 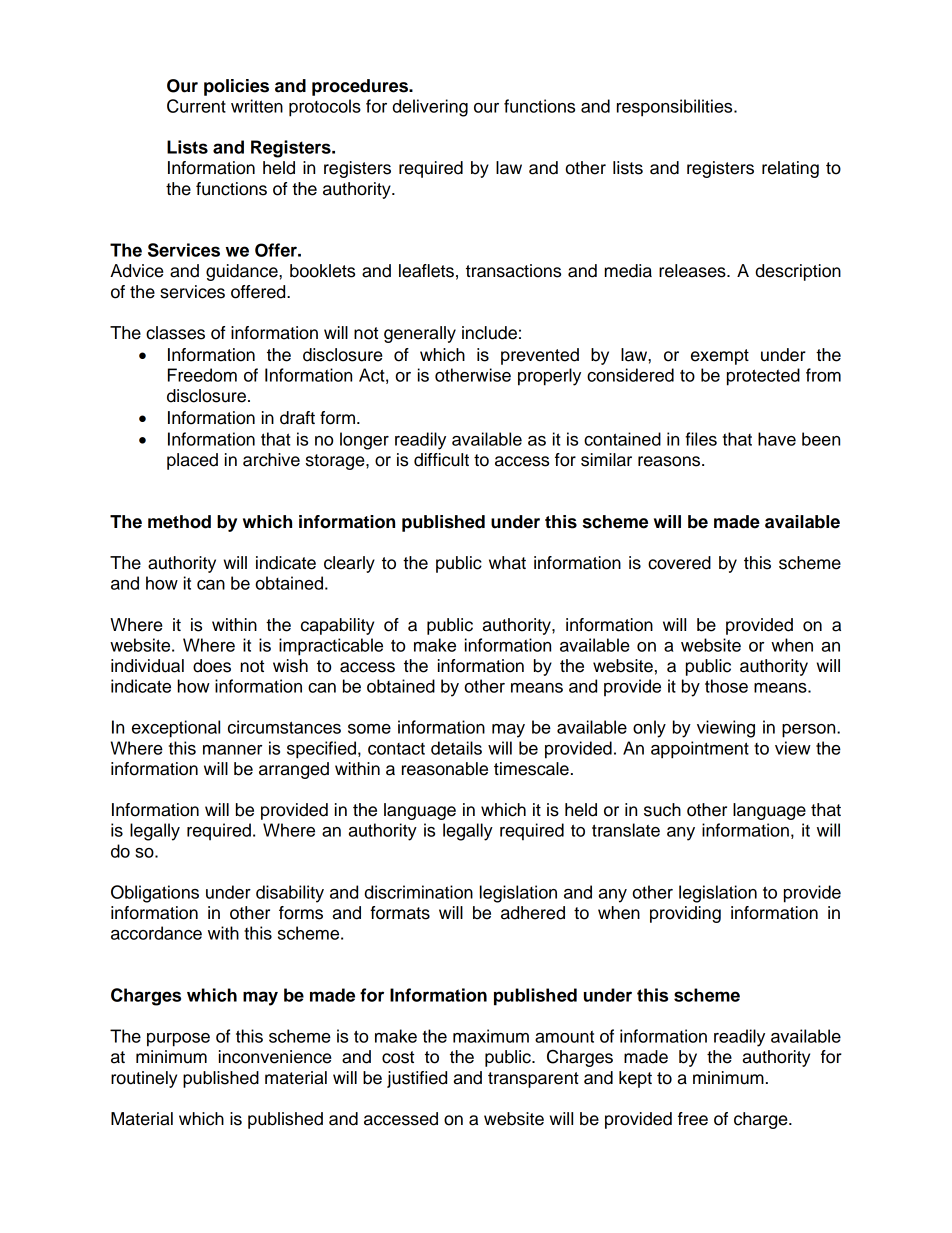 I want to click on placed, so click(x=192, y=461).
